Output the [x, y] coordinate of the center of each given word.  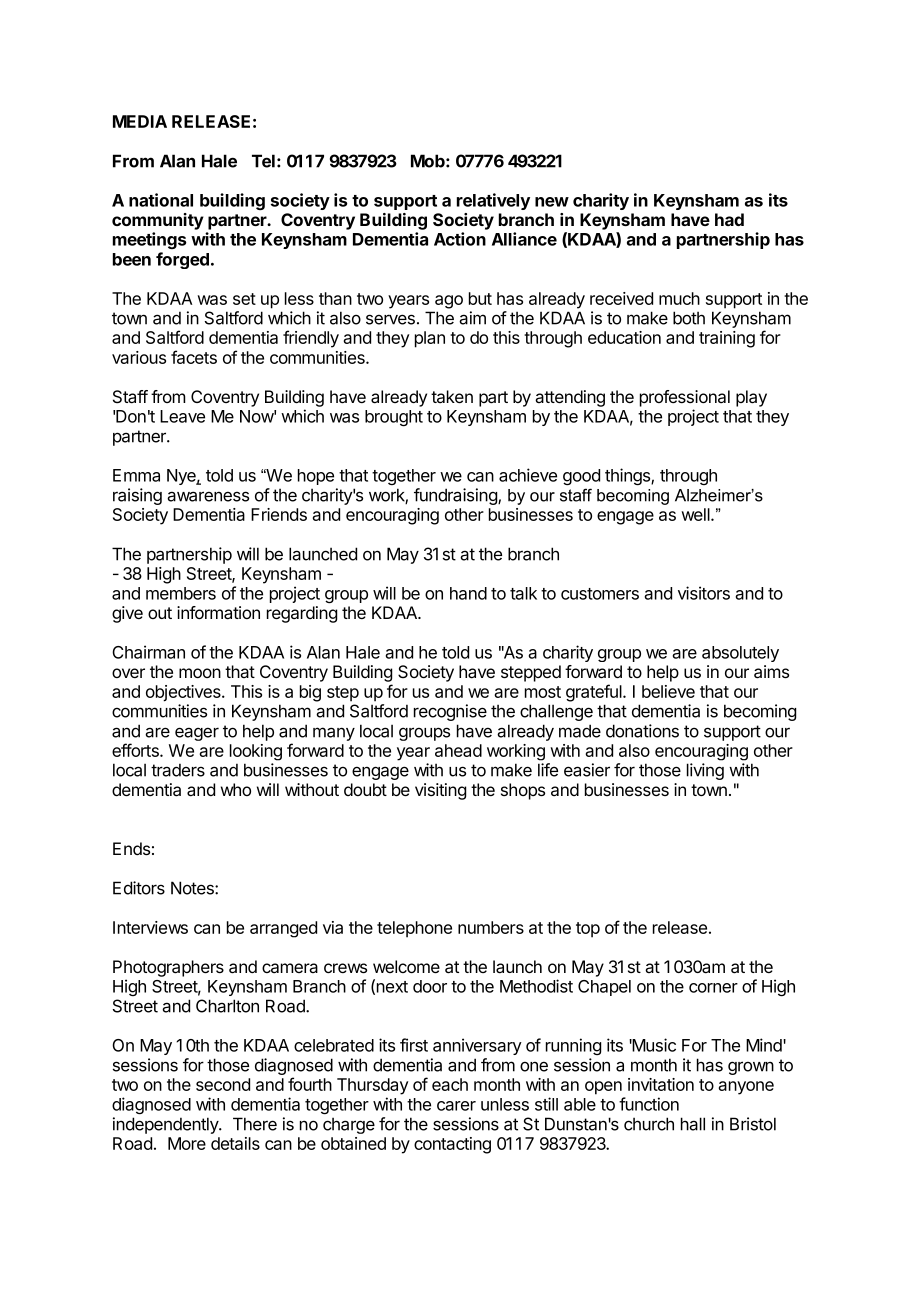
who [236, 789]
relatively [493, 201]
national [161, 200]
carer [456, 1106]
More [187, 1143]
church [649, 1124]
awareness [208, 496]
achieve [528, 475]
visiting [440, 791]
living [705, 771]
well [696, 514]
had [729, 219]
